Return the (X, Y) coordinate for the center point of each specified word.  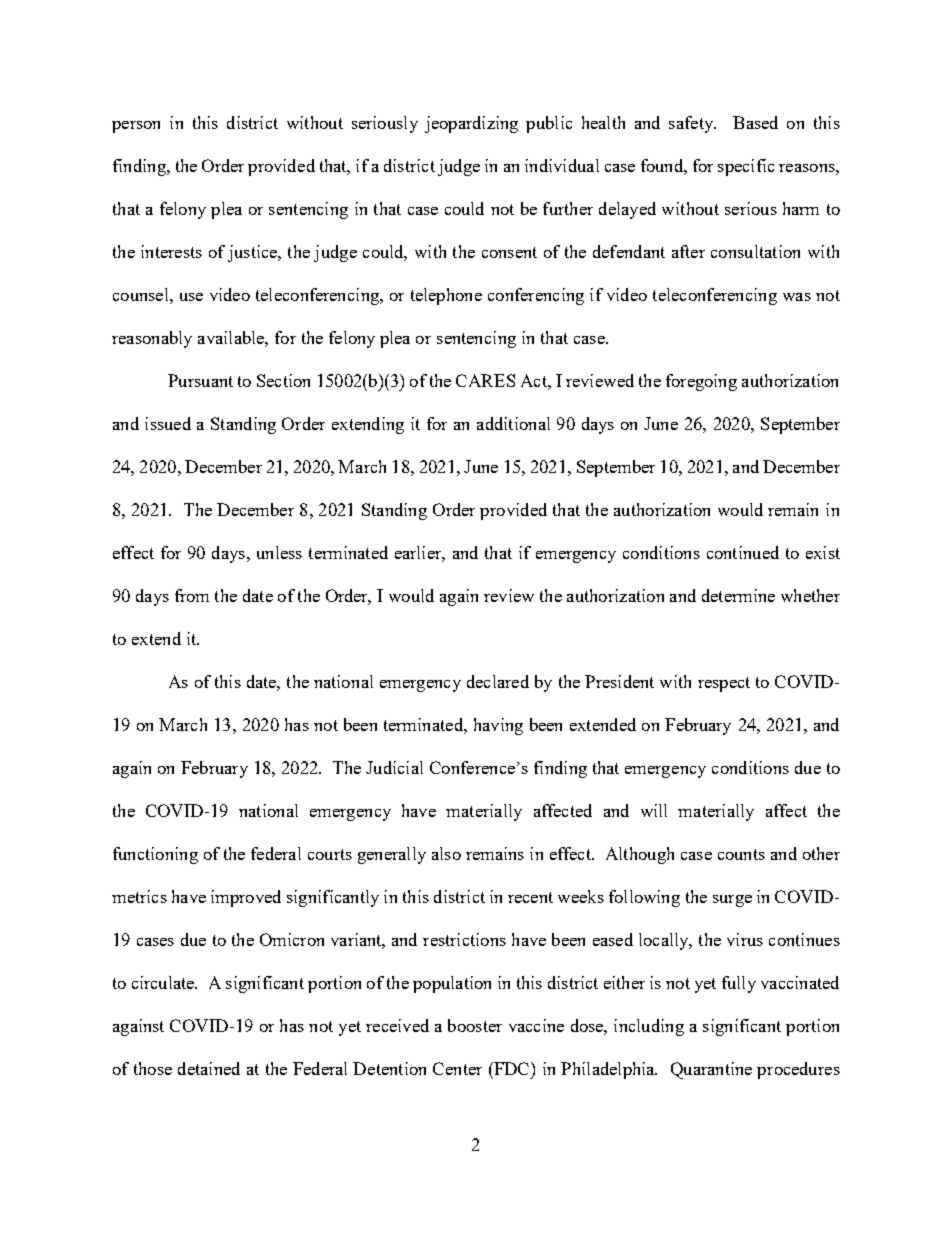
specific (746, 167)
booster (475, 1025)
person (136, 127)
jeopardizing (471, 124)
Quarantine (711, 1070)
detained (209, 1068)
